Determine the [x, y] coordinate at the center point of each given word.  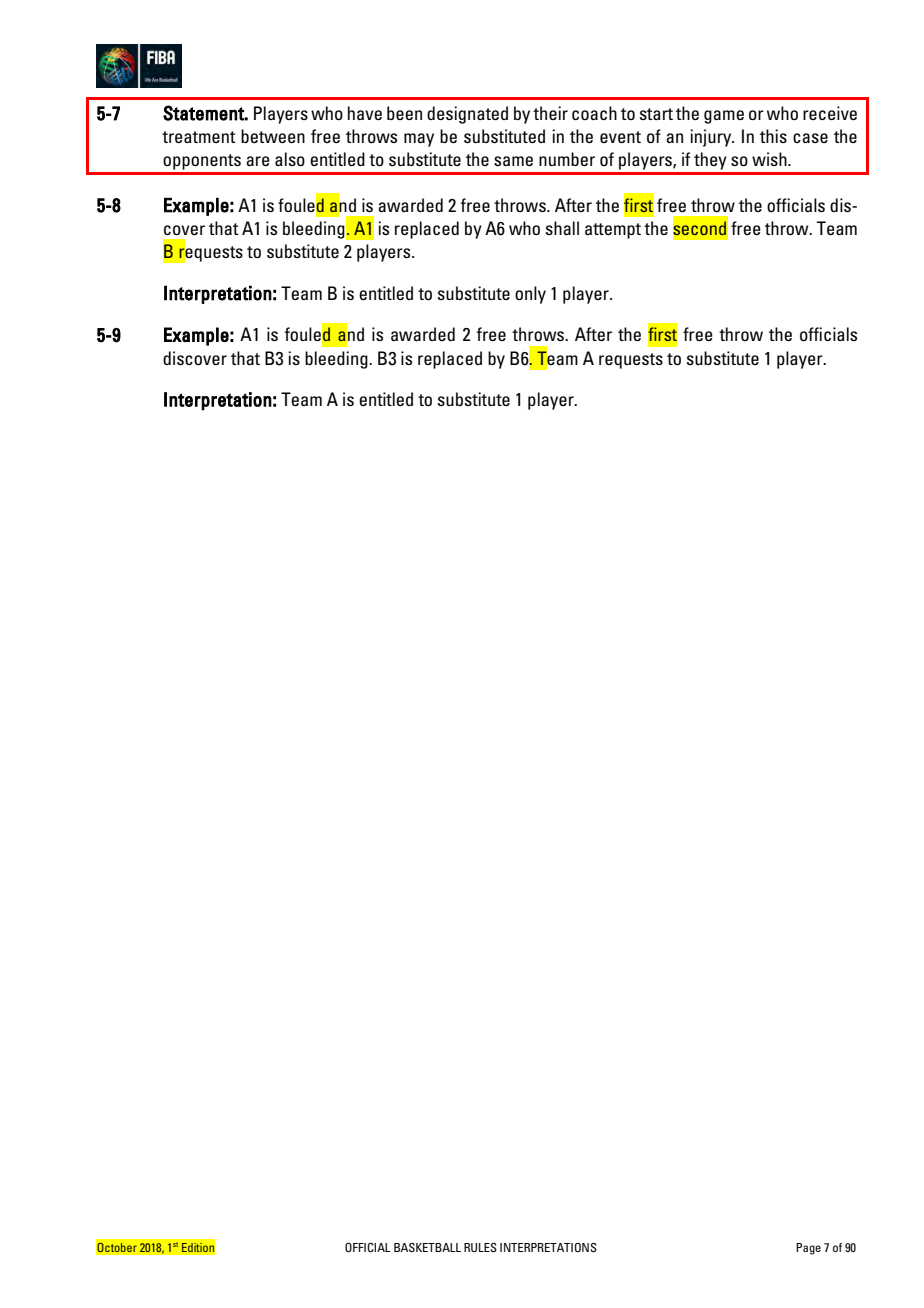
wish [770, 159]
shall [562, 228]
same [513, 161]
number [567, 159]
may [419, 140]
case [810, 138]
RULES [480, 1247]
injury [712, 138]
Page [808, 1249]
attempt [613, 231]
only [530, 295]
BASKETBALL [427, 1247]
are [258, 161]
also [290, 159]
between [273, 136]
